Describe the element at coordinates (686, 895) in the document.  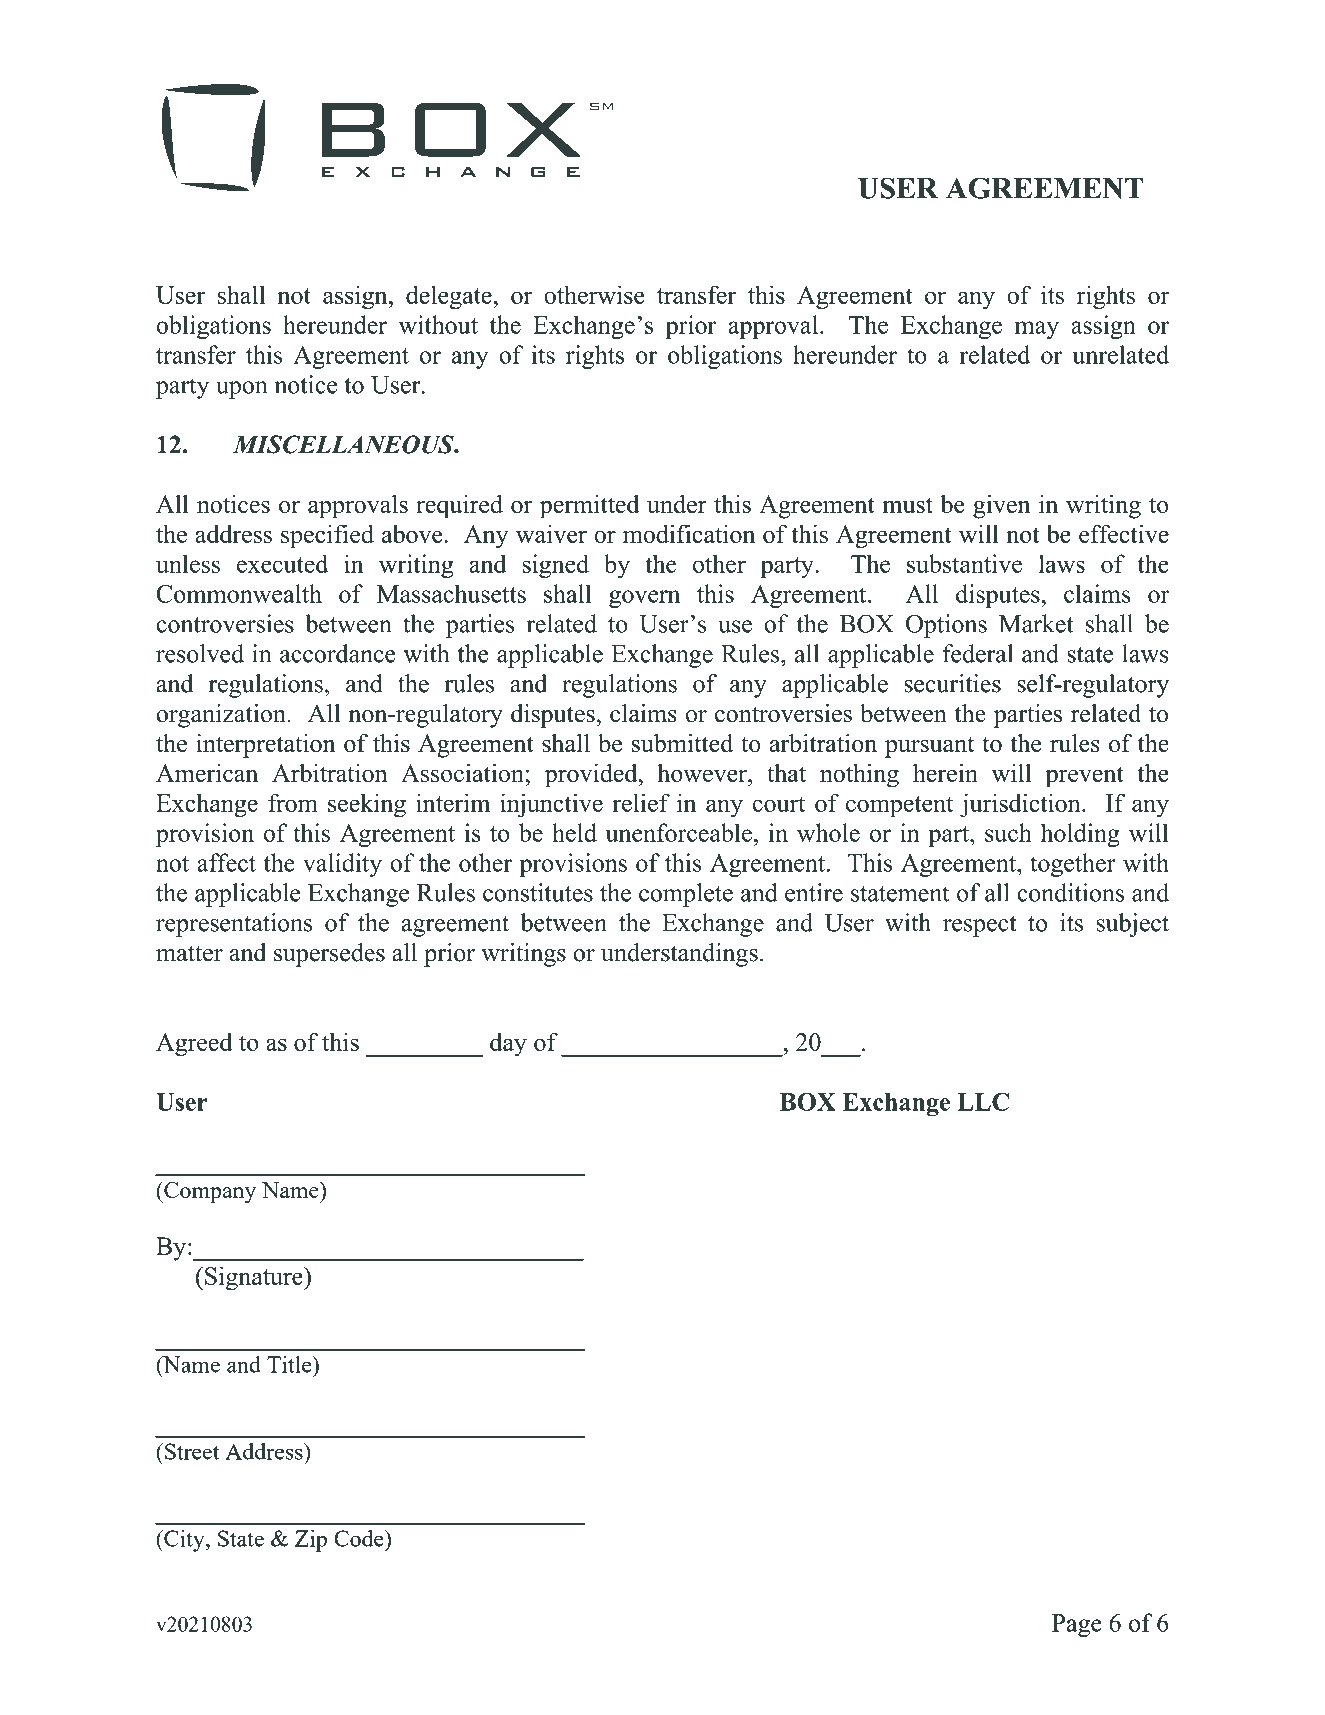
I see `complete` at that location.
